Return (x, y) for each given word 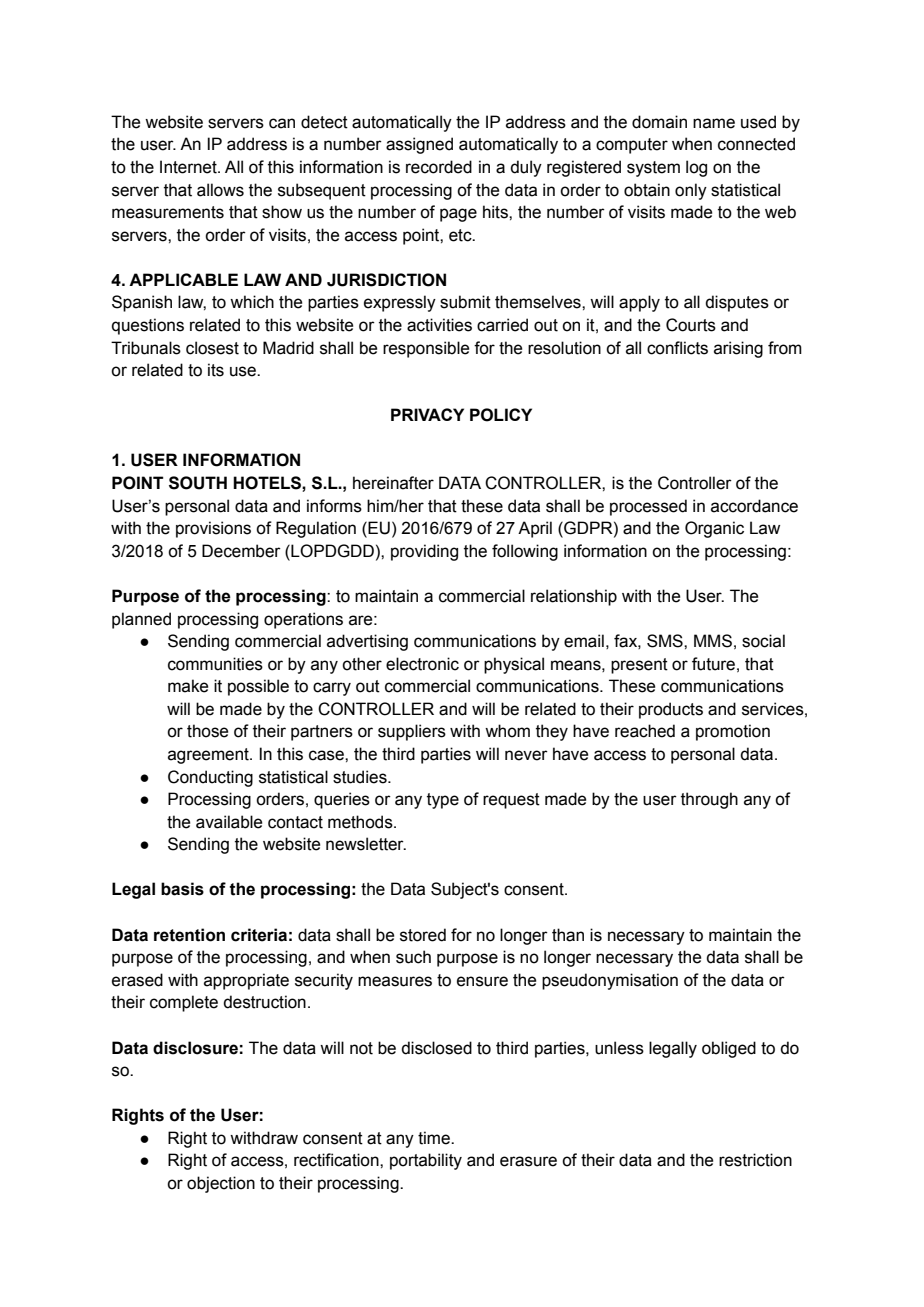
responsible (426, 349)
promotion (733, 732)
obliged (729, 1049)
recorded (439, 167)
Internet (189, 167)
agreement (209, 756)
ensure (482, 981)
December (241, 551)
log (696, 168)
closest (212, 348)
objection (221, 1184)
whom (507, 731)
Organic (714, 529)
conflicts (677, 348)
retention (189, 935)
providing (424, 552)
